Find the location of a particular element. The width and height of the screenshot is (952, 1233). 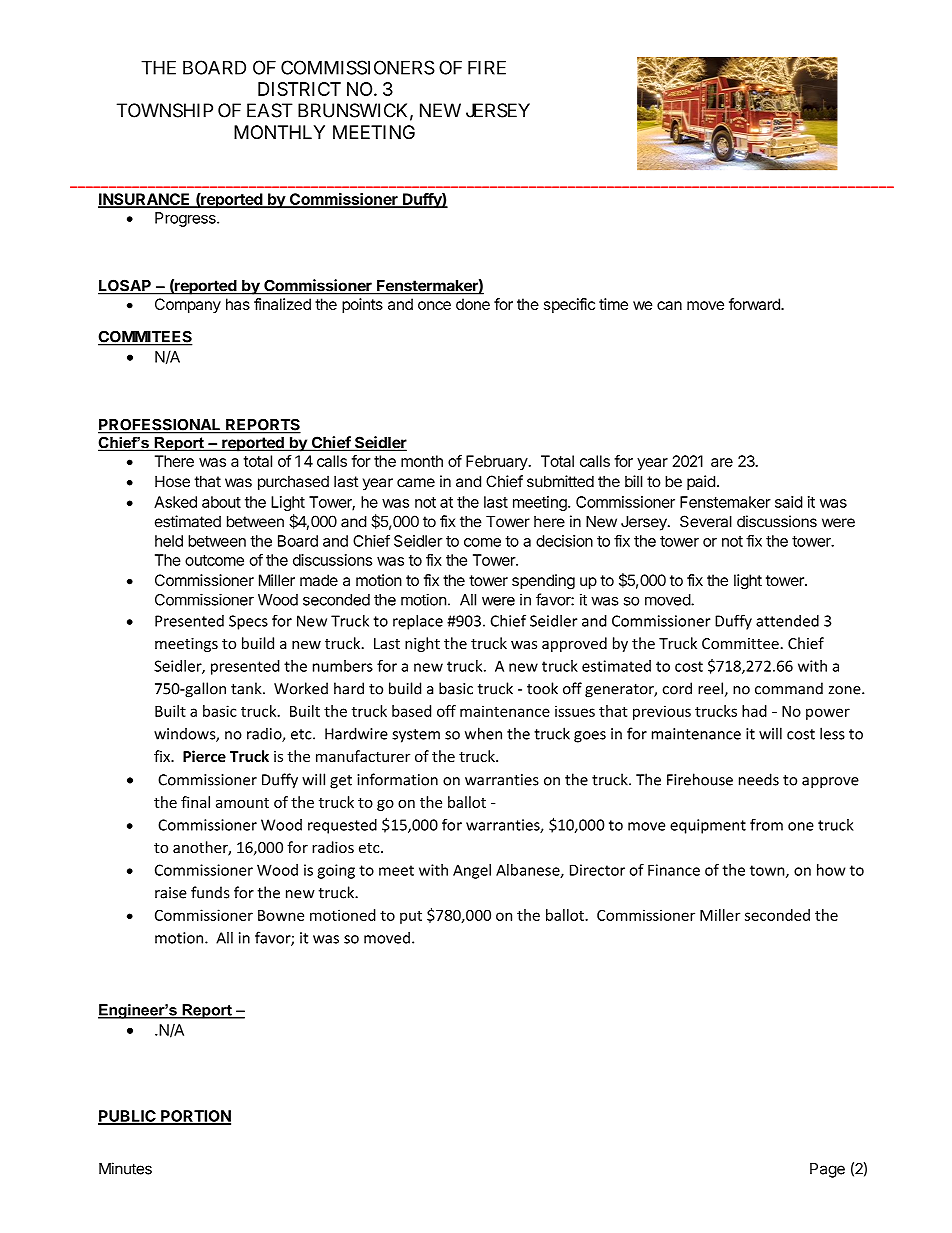

DISTRICT is located at coordinates (299, 89).
